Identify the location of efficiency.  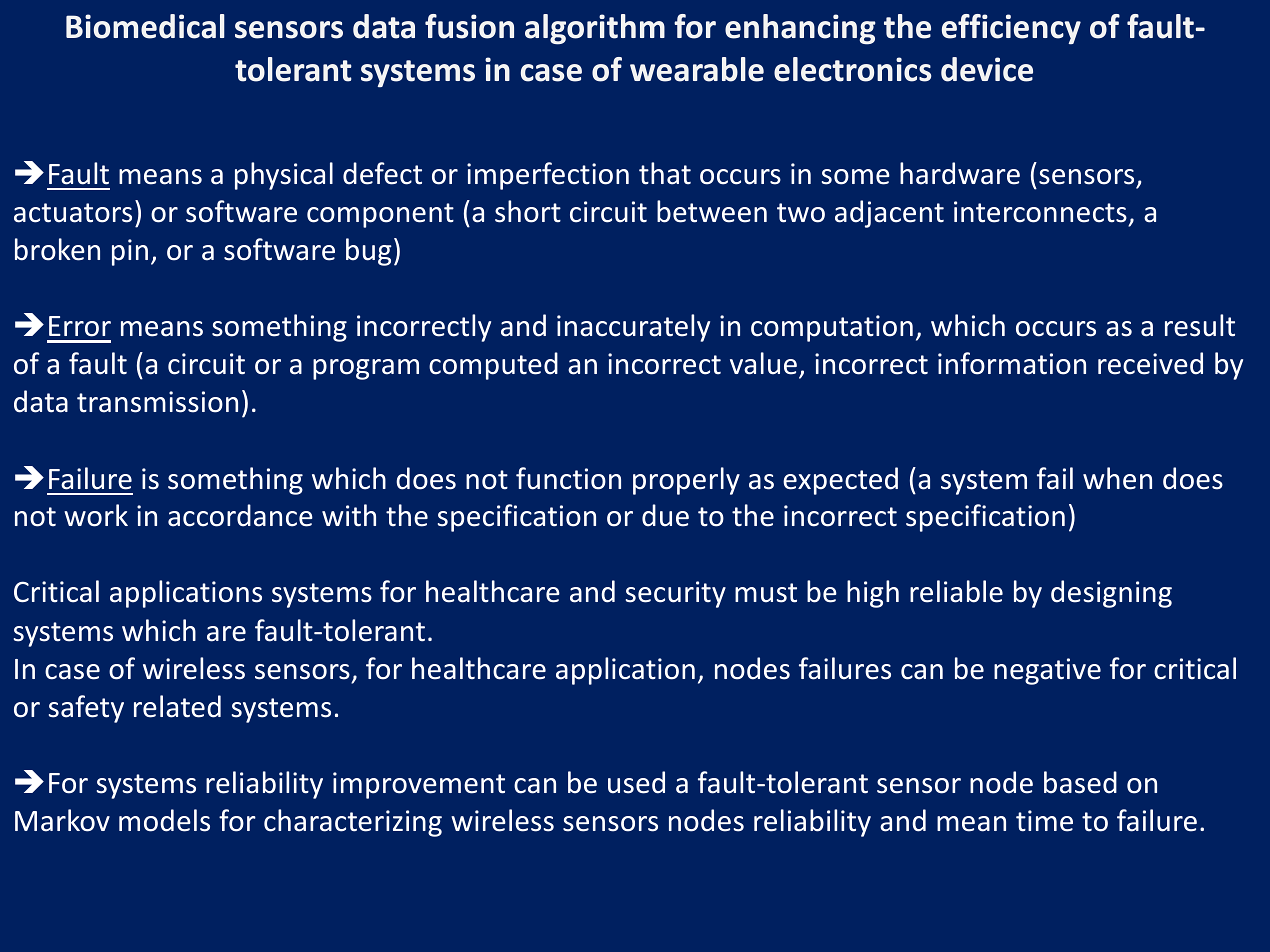
(1011, 29).
